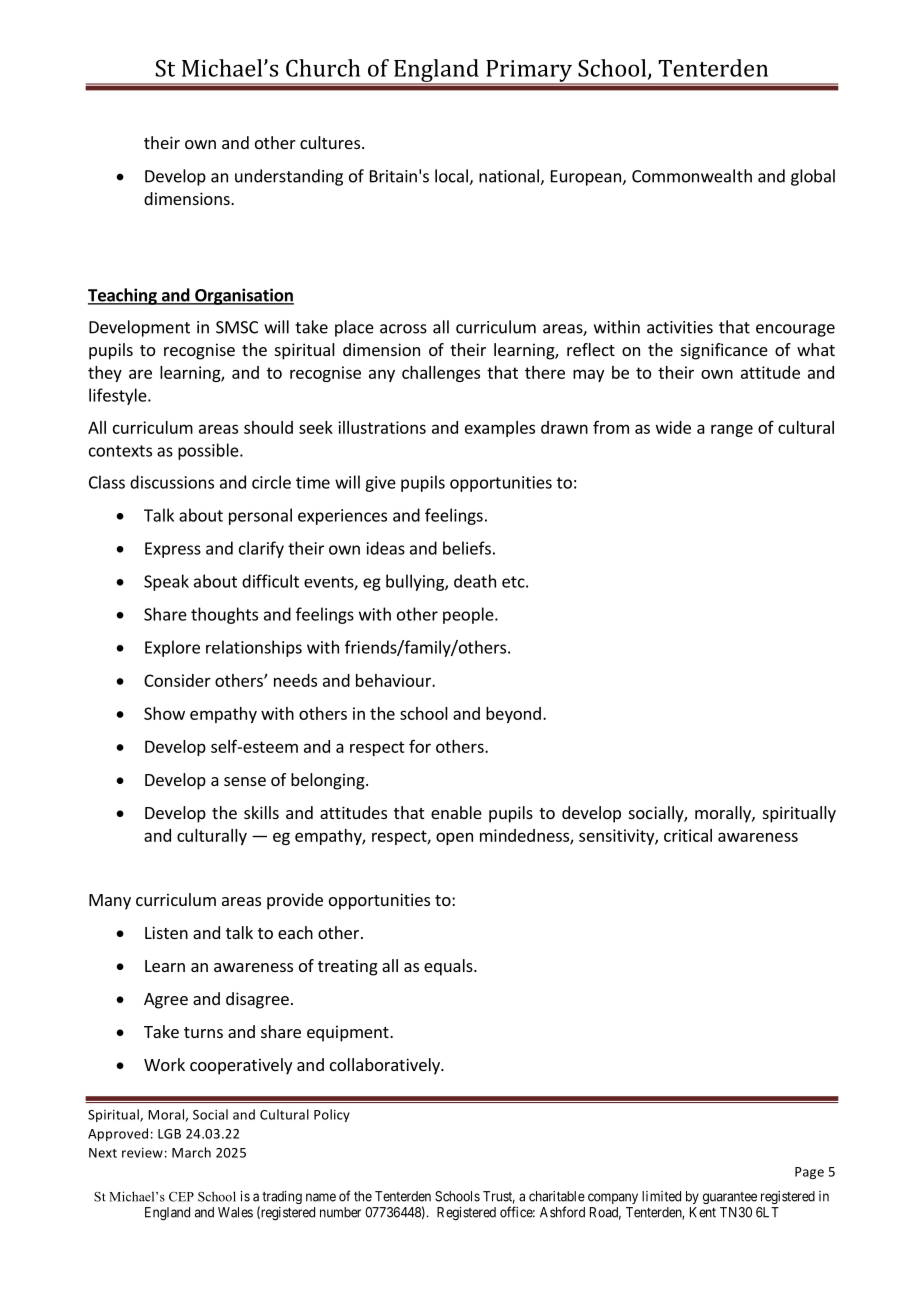 Image resolution: width=924 pixels, height=1307 pixels. What do you see at coordinates (289, 177) in the image?
I see `understanding` at bounding box center [289, 177].
